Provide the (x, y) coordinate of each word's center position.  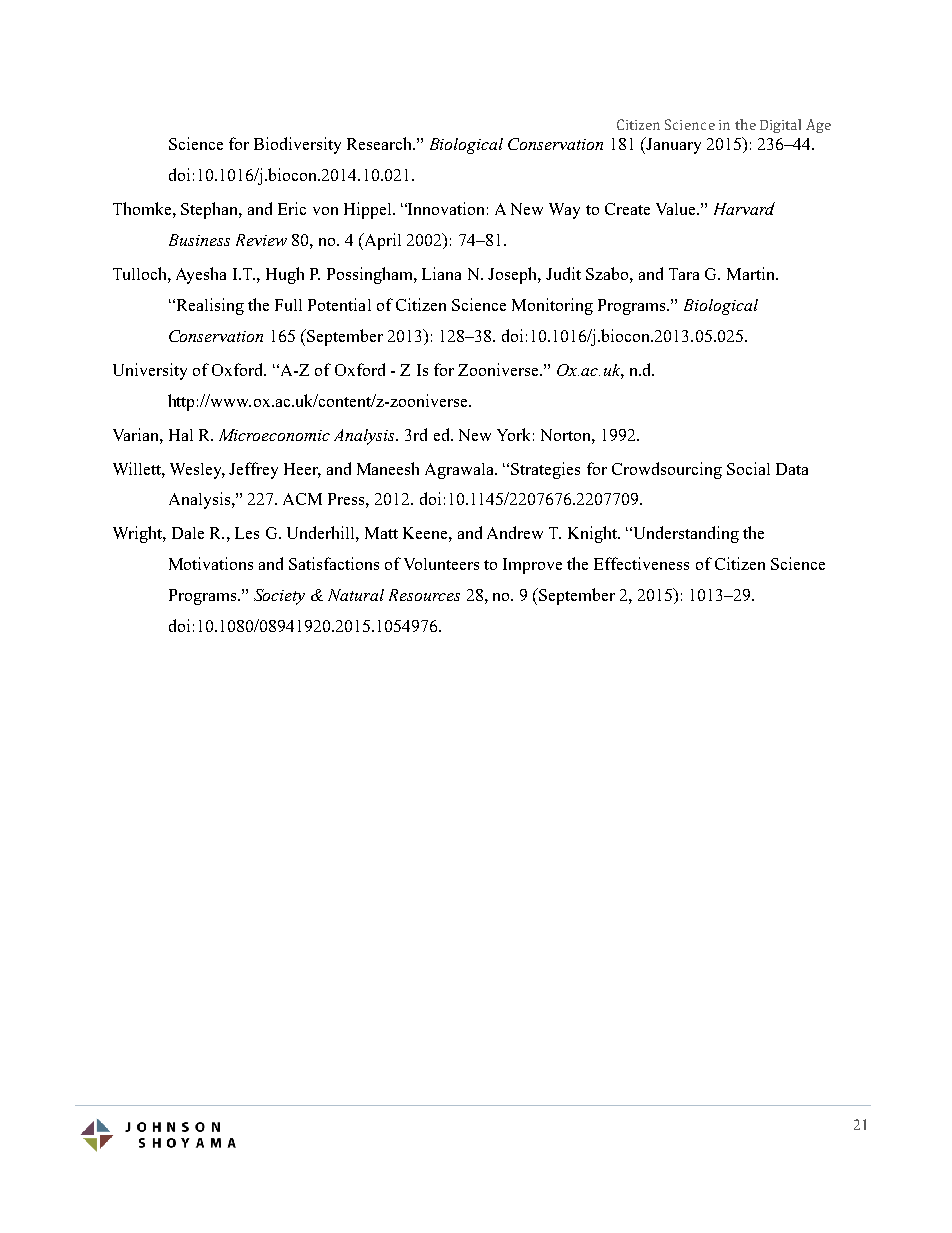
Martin (752, 273)
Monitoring (552, 306)
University (150, 371)
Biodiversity (297, 145)
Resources (424, 595)
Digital (780, 126)
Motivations (211, 563)
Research (380, 143)
